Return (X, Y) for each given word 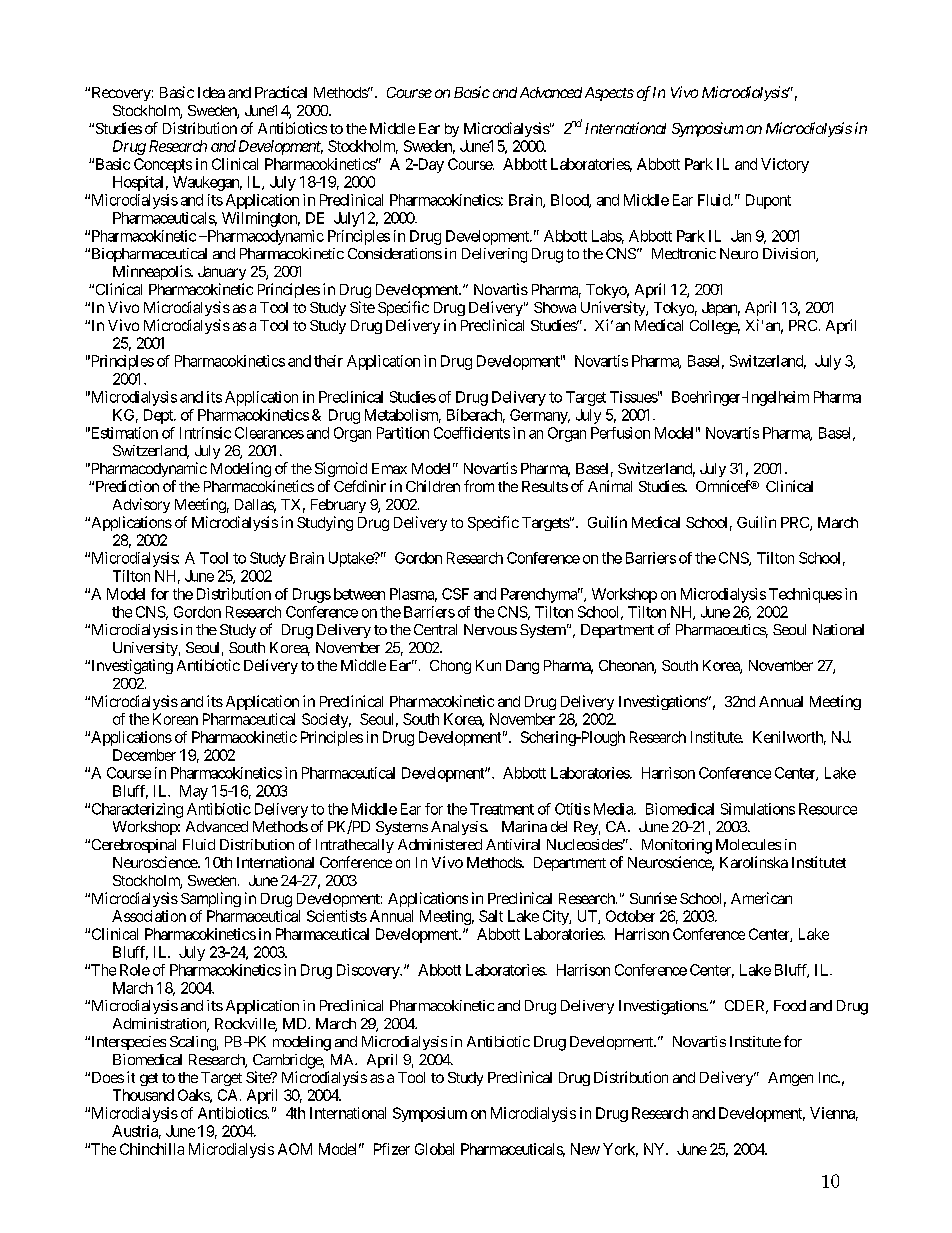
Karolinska (754, 862)
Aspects (609, 94)
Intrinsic (205, 433)
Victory (785, 165)
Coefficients (472, 433)
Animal (610, 486)
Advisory (141, 505)
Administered (440, 844)
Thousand (143, 1095)
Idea (211, 92)
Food (790, 1005)
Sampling (211, 899)
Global (434, 1149)
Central (435, 629)
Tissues (634, 397)
